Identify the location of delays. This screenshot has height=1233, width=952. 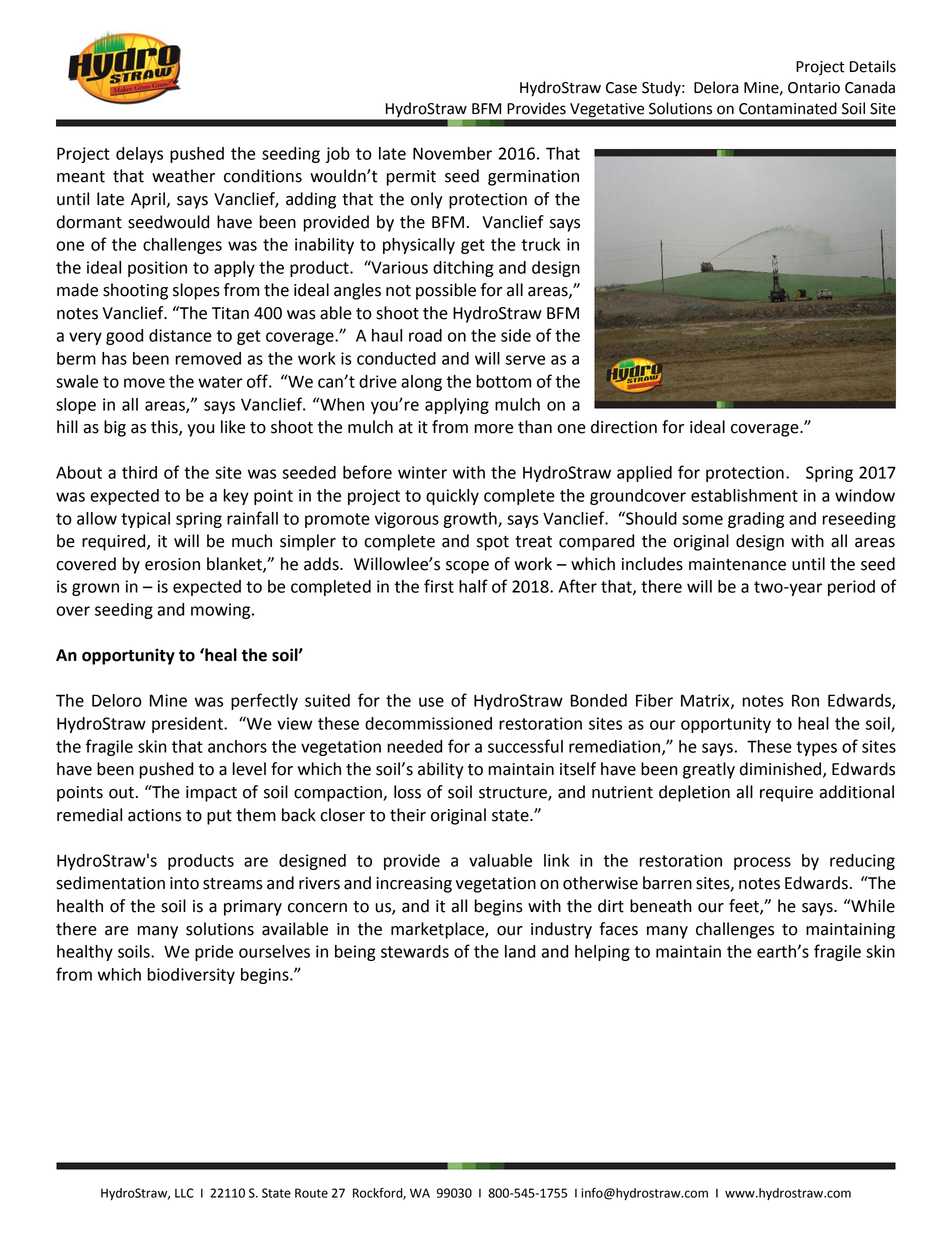
(139, 155).
